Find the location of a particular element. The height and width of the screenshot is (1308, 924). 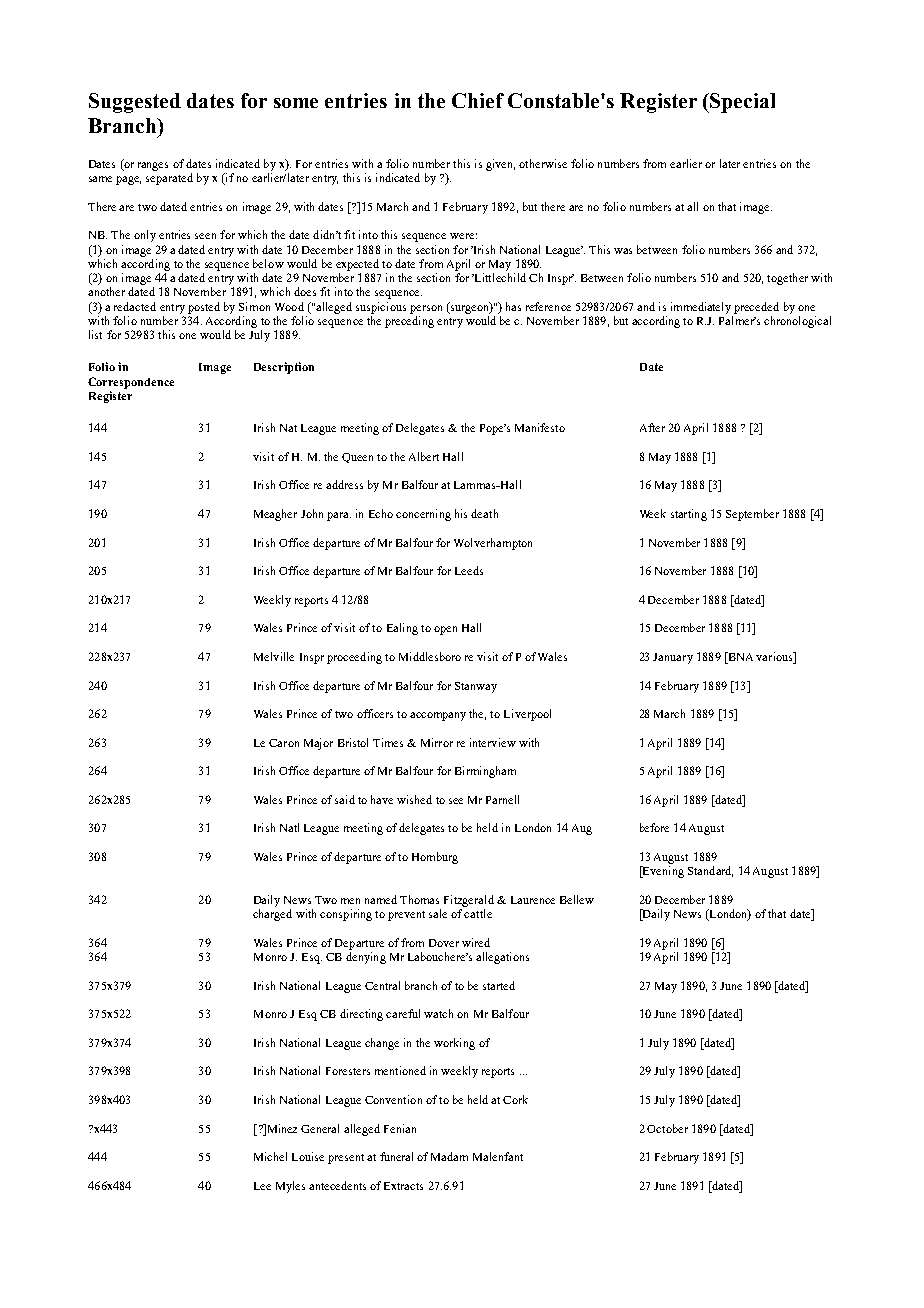

Standard is located at coordinates (710, 871).
